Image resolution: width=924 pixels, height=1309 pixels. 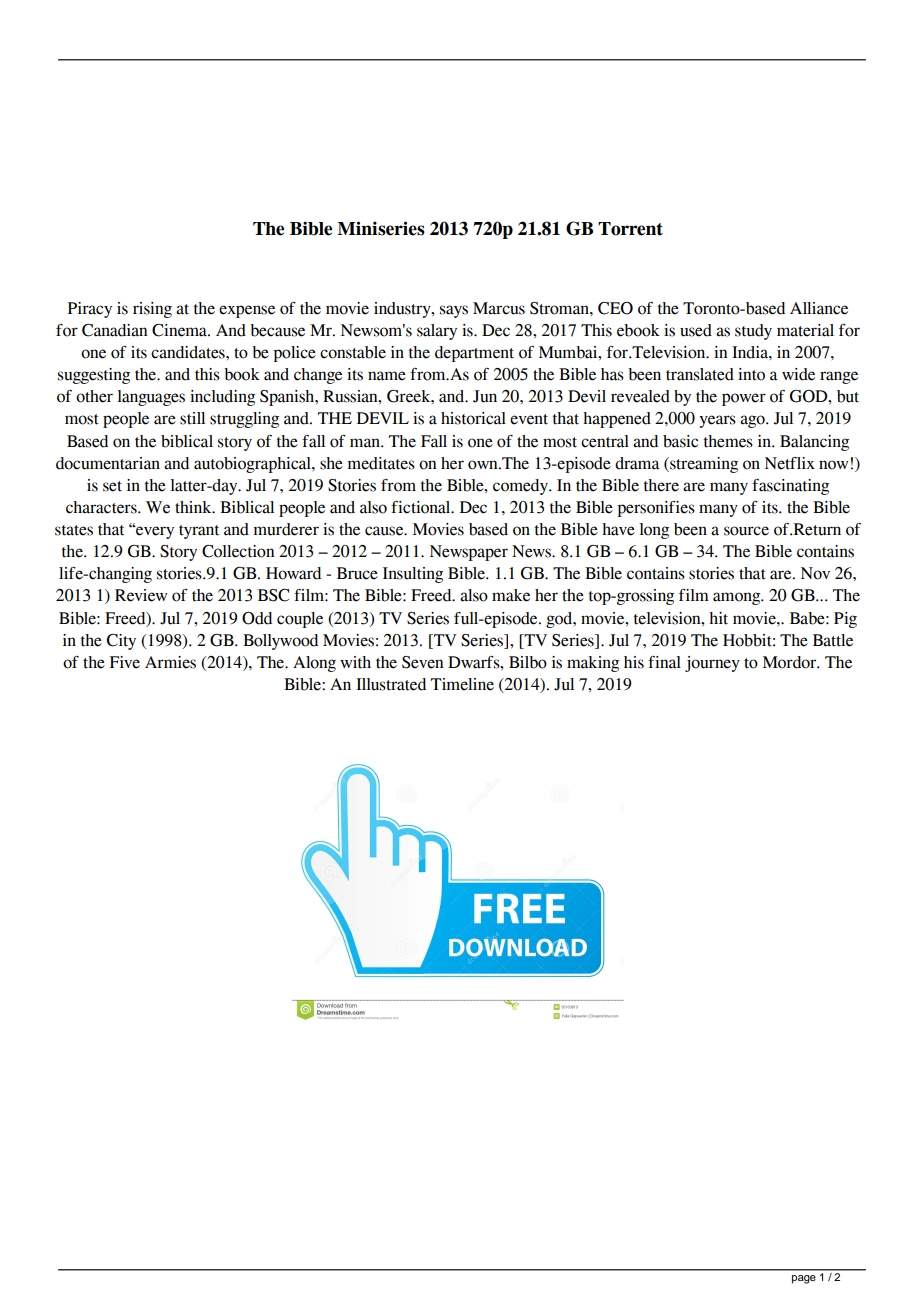 What do you see at coordinates (804, 1279) in the screenshot?
I see `page` at bounding box center [804, 1279].
